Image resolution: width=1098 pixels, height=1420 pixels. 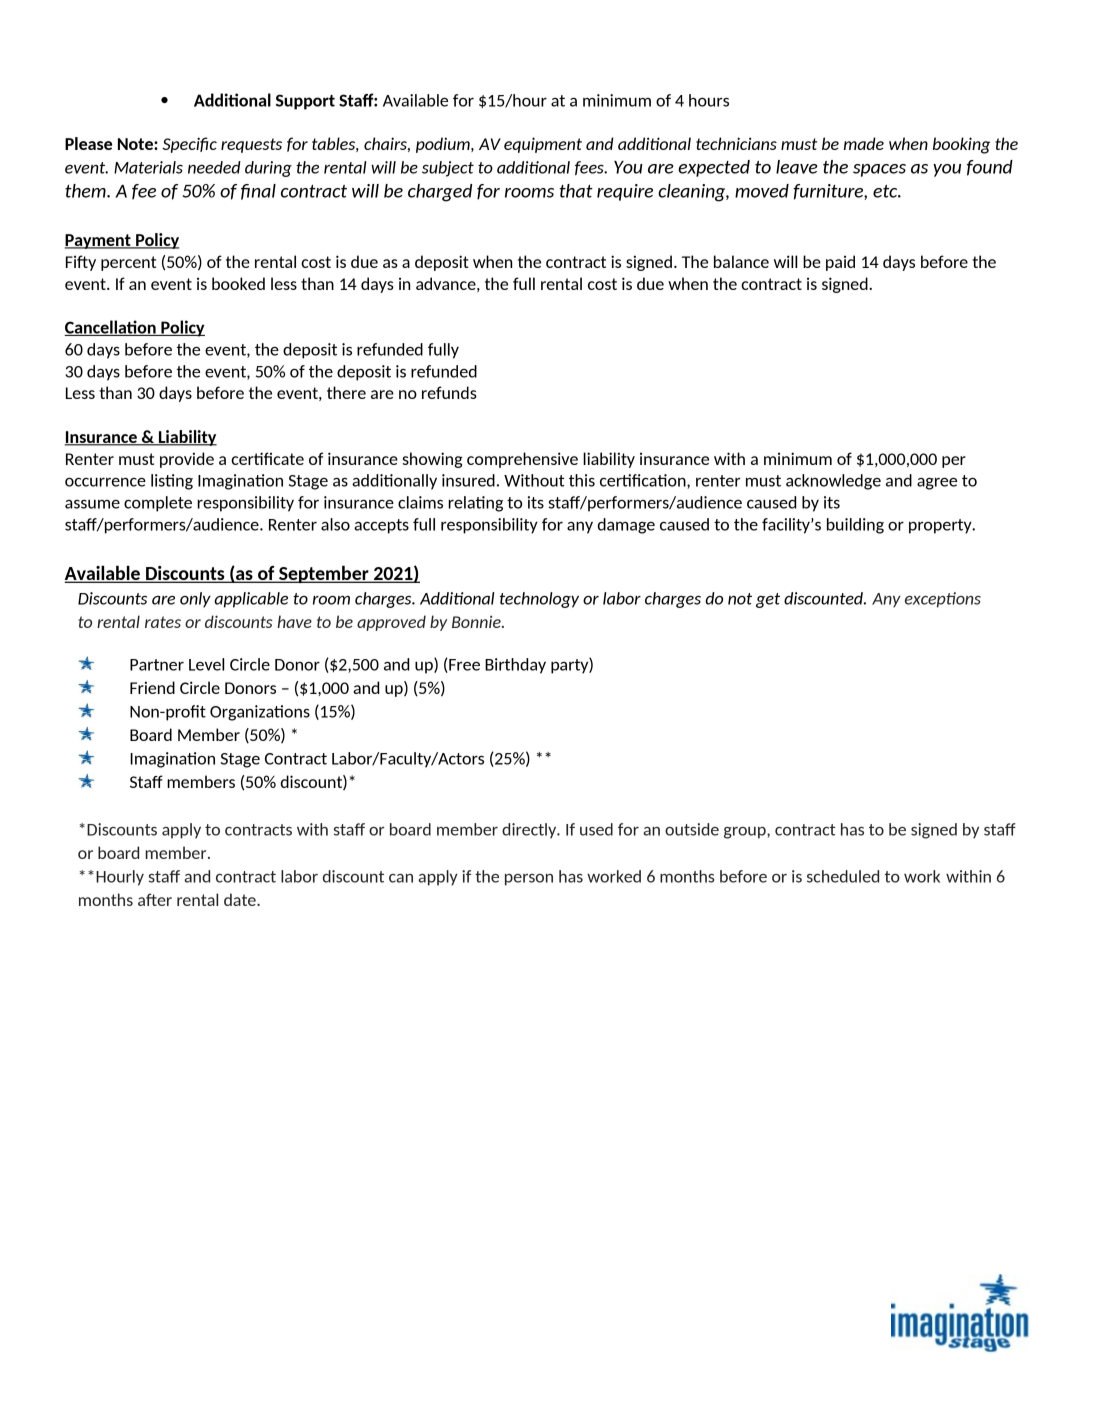 What do you see at coordinates (543, 145) in the screenshot?
I see `equipment` at bounding box center [543, 145].
